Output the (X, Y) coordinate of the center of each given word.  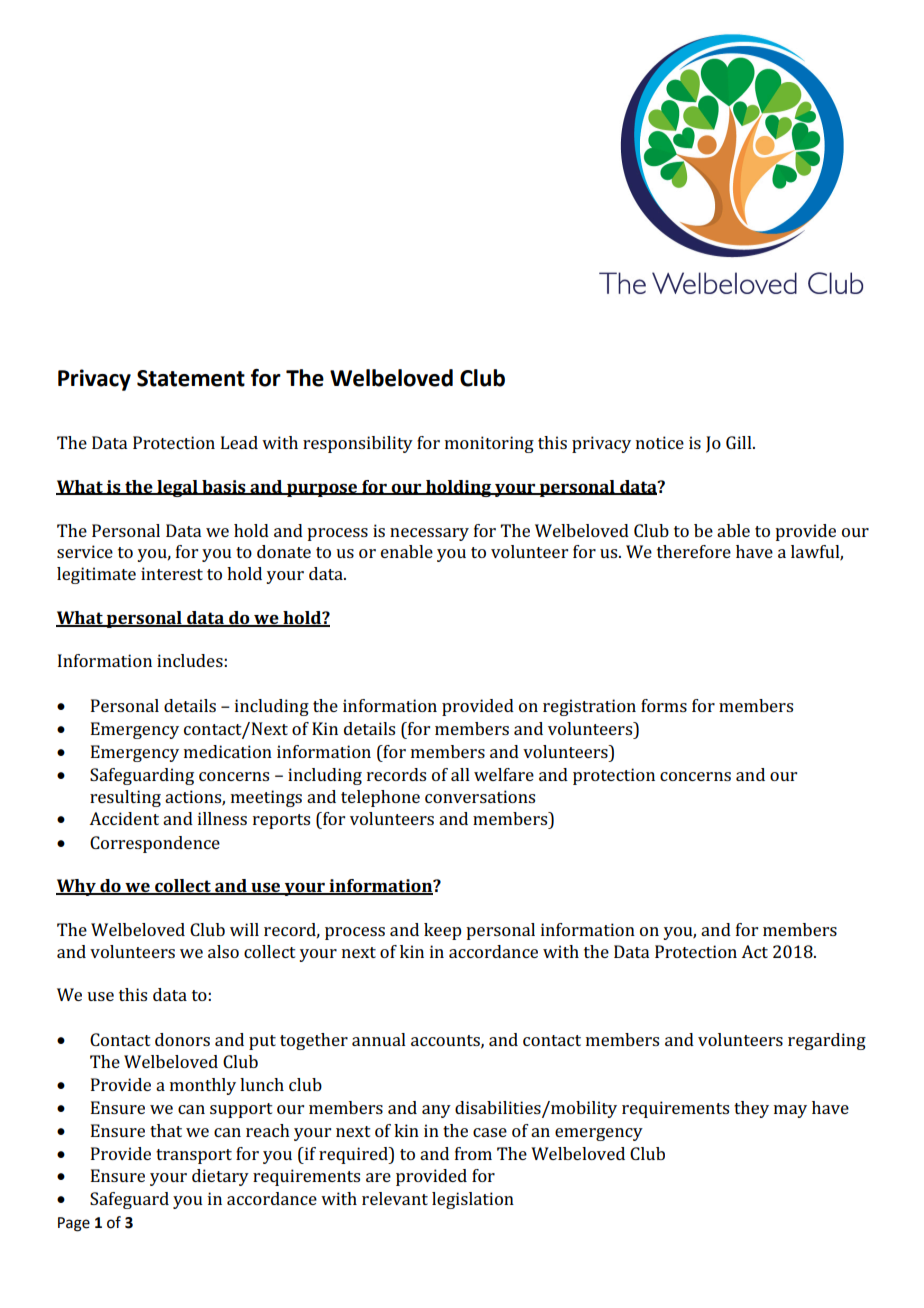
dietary (220, 1177)
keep (443, 931)
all (460, 774)
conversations (480, 796)
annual (379, 1039)
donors (182, 1039)
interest (172, 573)
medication (228, 751)
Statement (191, 378)
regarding (827, 1041)
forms (664, 705)
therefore (694, 551)
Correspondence (155, 844)
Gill (740, 442)
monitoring (489, 444)
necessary (429, 534)
